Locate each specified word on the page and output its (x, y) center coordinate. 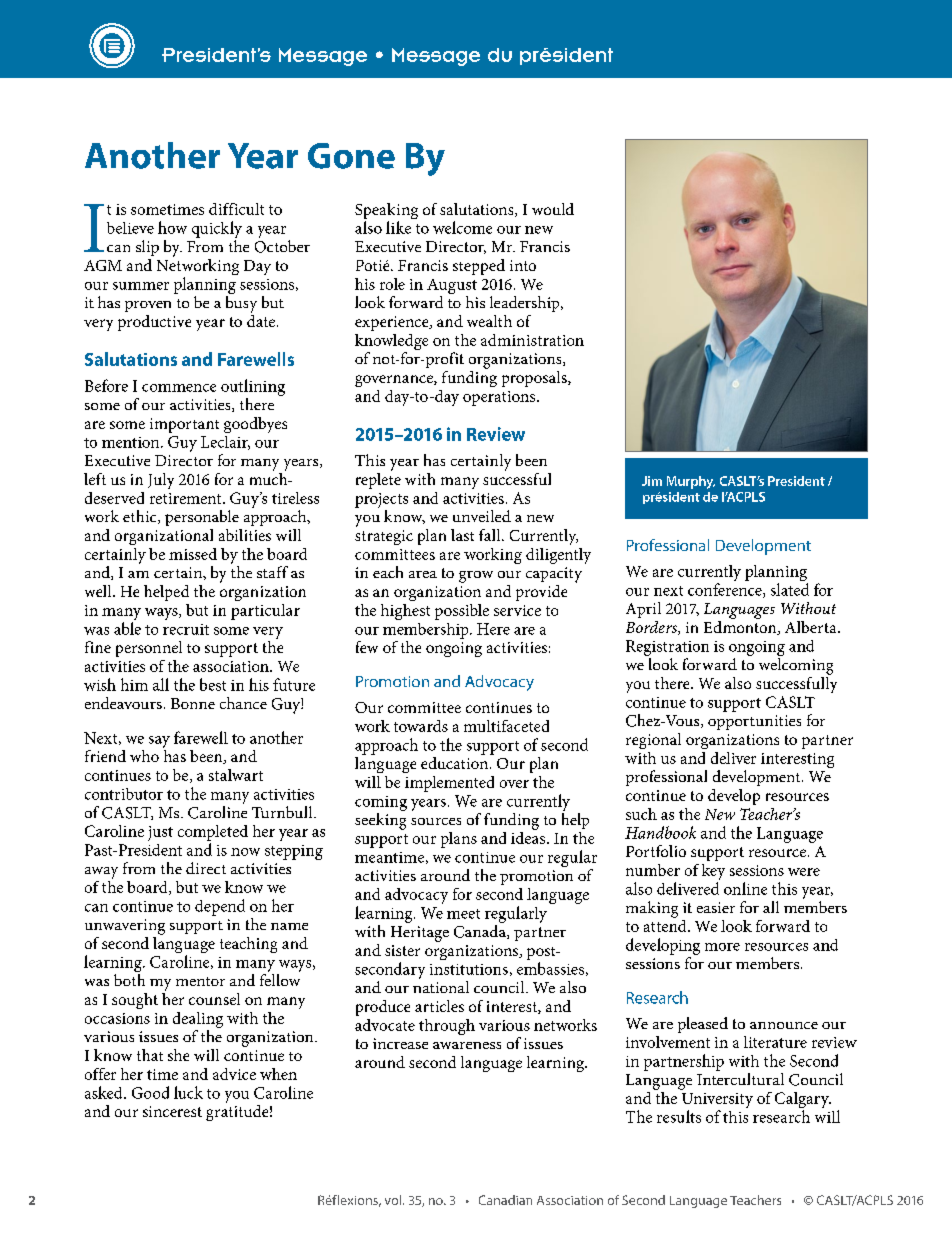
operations (500, 398)
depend (220, 907)
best (213, 684)
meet (463, 914)
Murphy (691, 482)
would (553, 209)
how (172, 227)
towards (421, 726)
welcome (462, 227)
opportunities (754, 722)
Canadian (505, 1200)
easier (716, 907)
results (679, 1116)
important (184, 425)
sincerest (172, 1111)
